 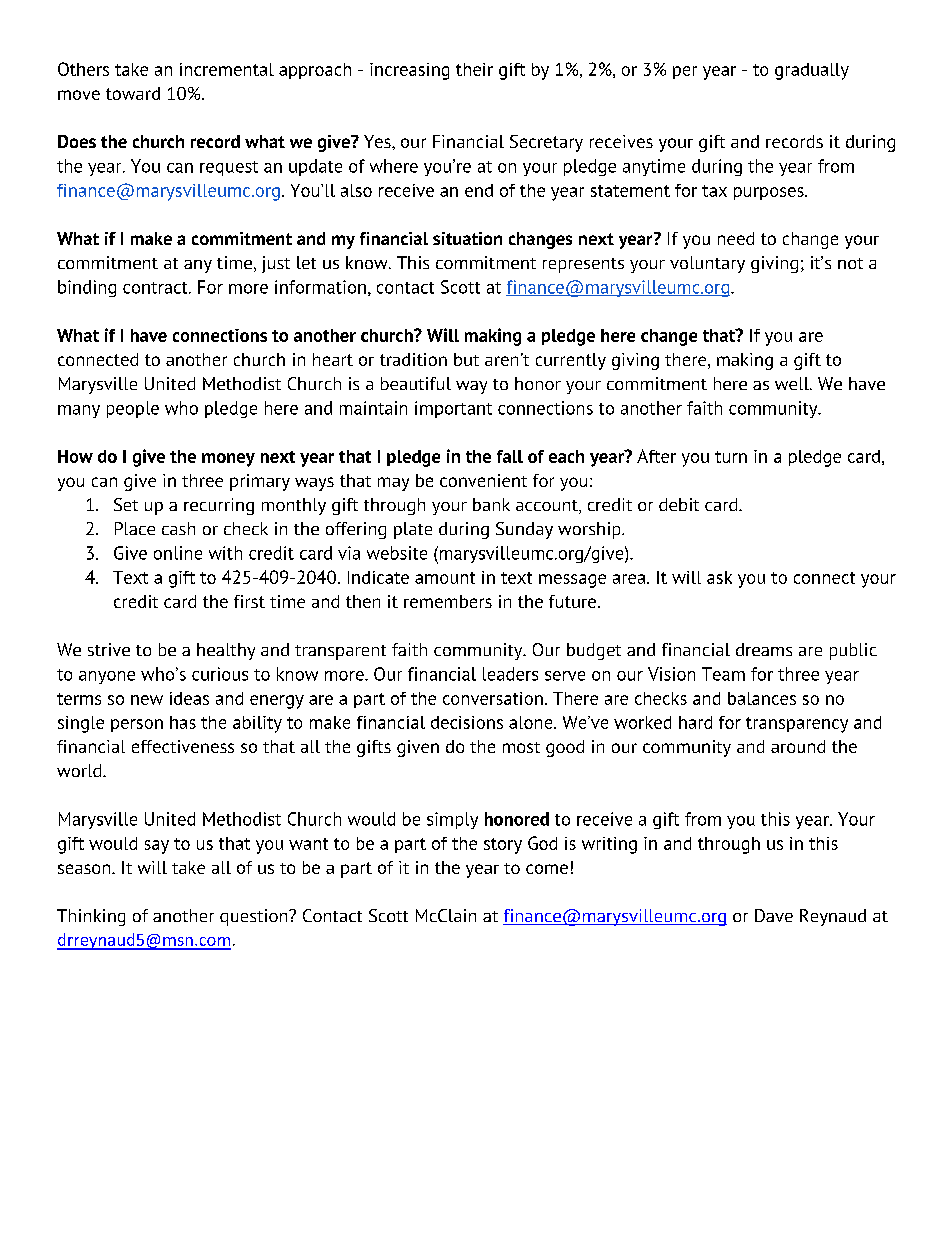 What do you see at coordinates (793, 383) in the screenshot?
I see `well` at bounding box center [793, 383].
